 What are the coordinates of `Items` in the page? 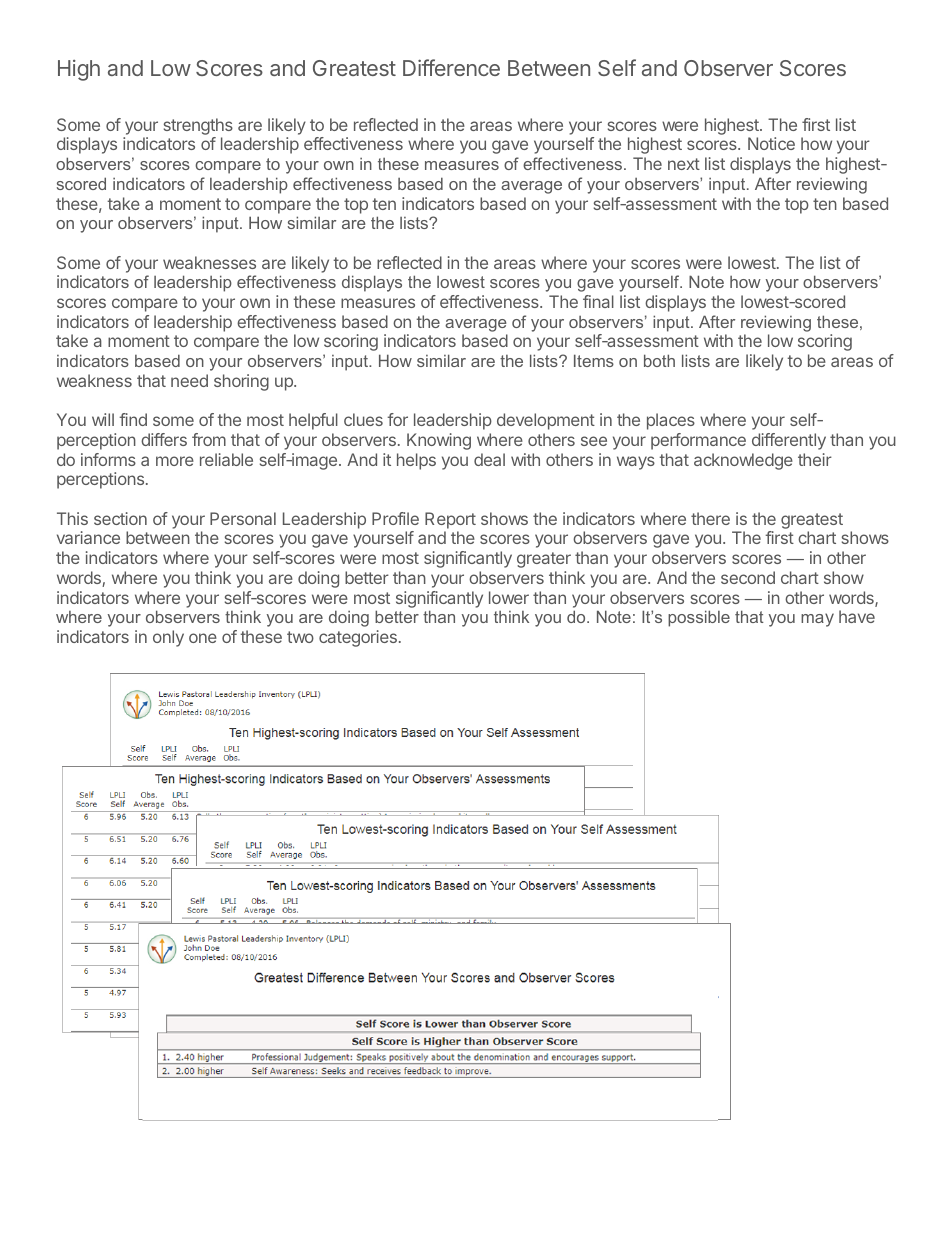 It's located at (594, 360).
